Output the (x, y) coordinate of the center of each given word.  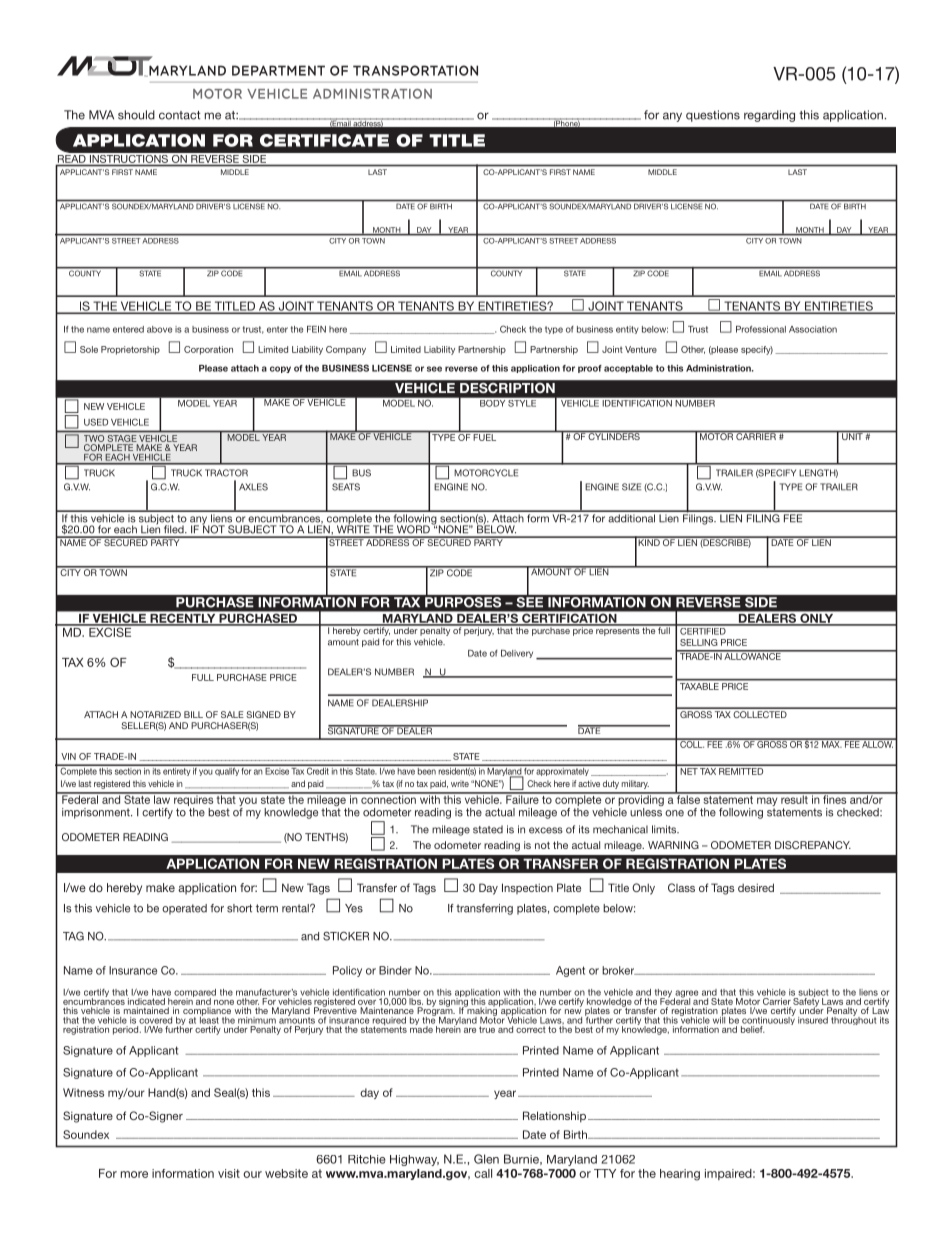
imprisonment (97, 813)
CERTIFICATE (324, 140)
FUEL (485, 437)
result (794, 798)
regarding (769, 116)
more (134, 1174)
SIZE (631, 487)
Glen (486, 1159)
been (427, 770)
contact (180, 115)
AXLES (253, 487)
